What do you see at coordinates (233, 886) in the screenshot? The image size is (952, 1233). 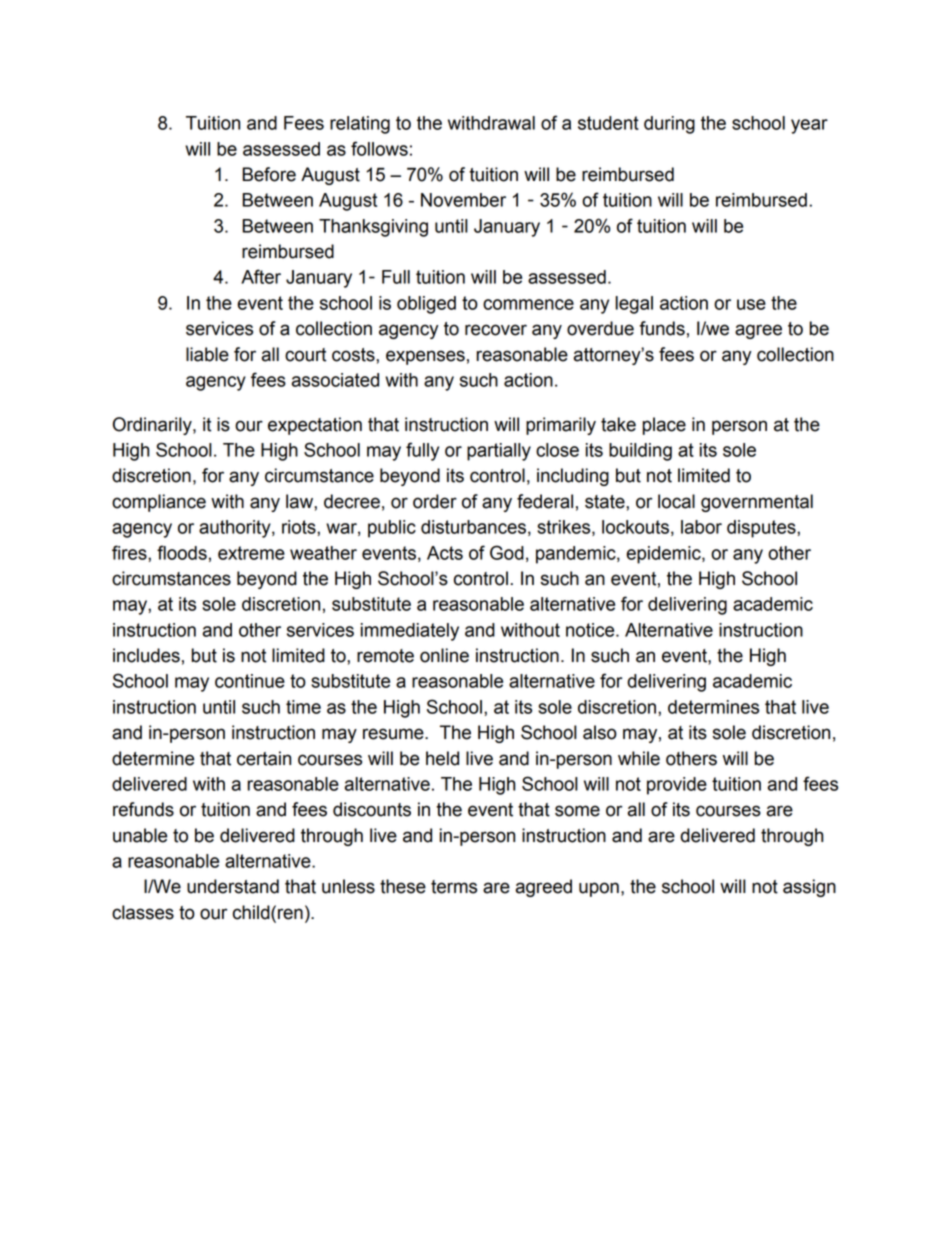 I see `understand` at bounding box center [233, 886].
